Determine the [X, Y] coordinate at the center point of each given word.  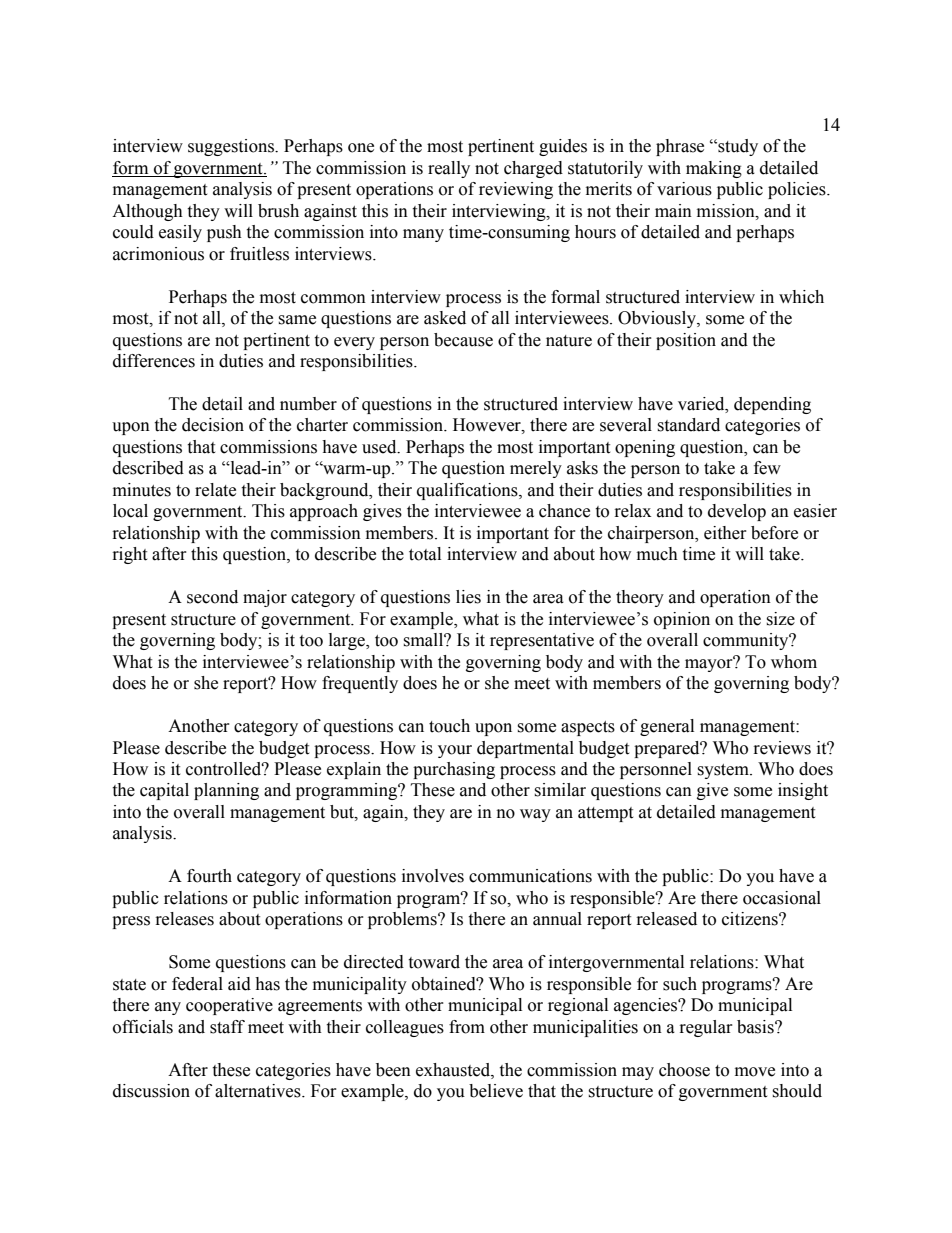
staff [227, 1027]
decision [213, 425]
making [714, 169]
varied [702, 404]
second [212, 597]
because [463, 340]
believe [496, 1091]
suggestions [232, 147]
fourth [209, 876]
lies [468, 597]
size [780, 619]
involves [433, 876]
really [449, 169]
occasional [782, 898]
